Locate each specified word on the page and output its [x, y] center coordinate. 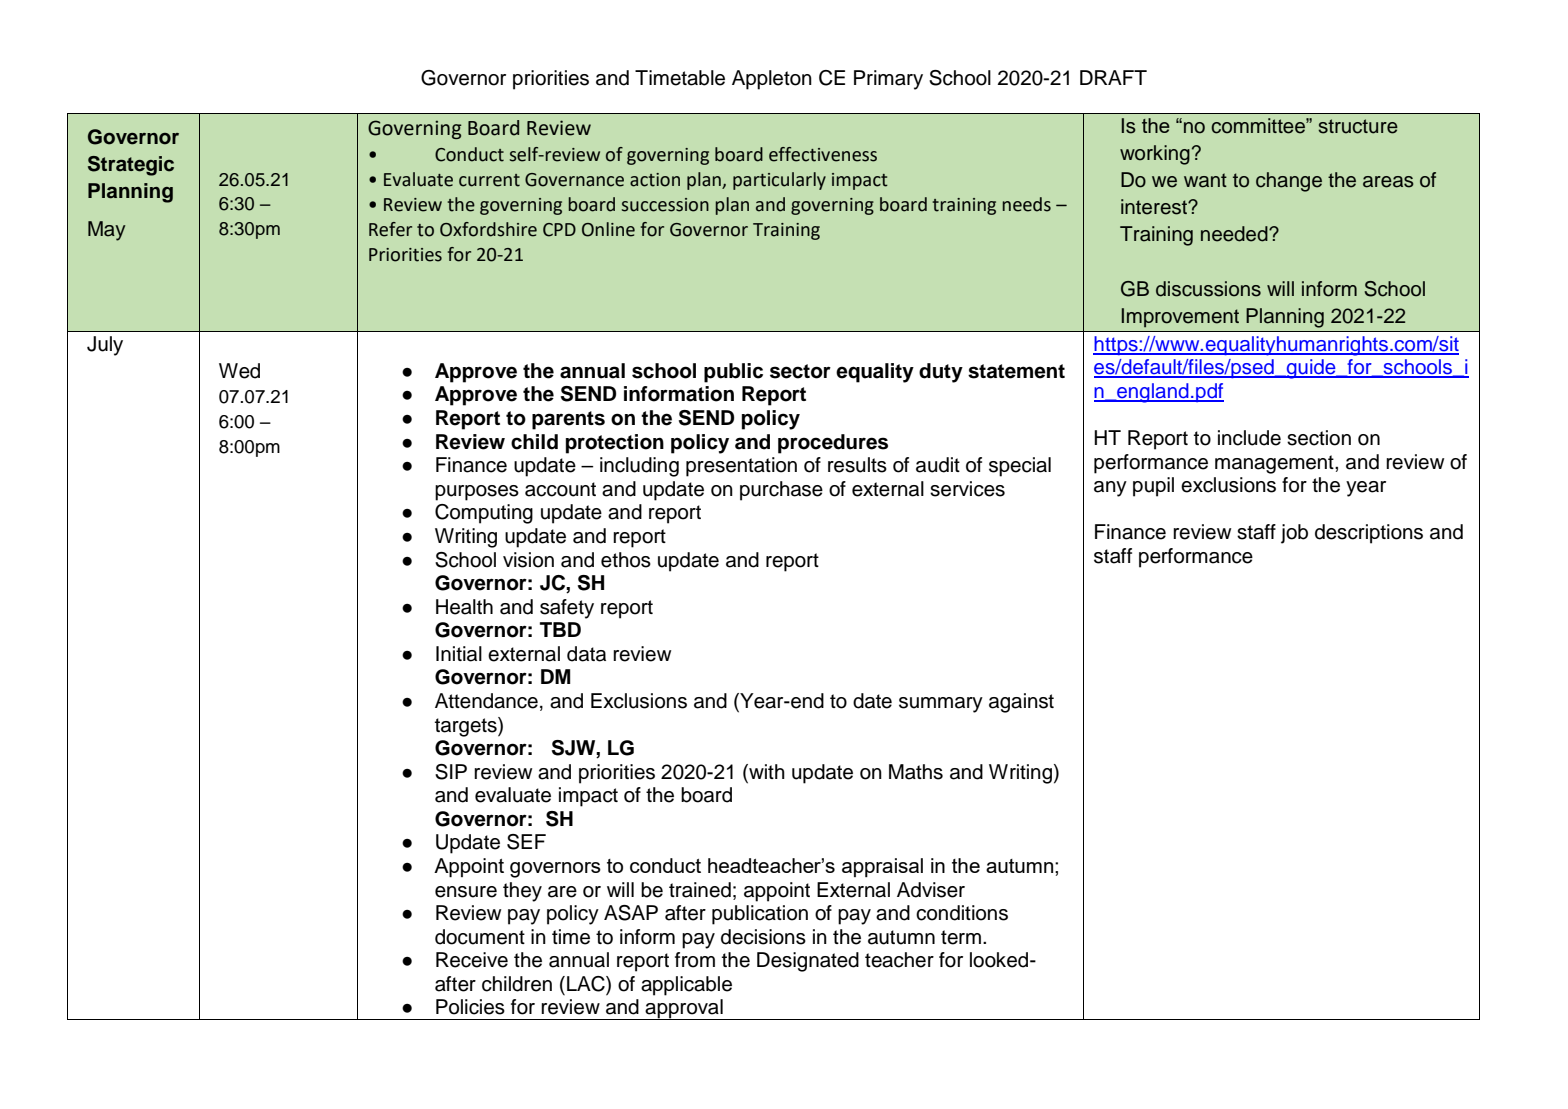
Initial [459, 654]
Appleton [772, 80]
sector [800, 371]
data [586, 654]
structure [1358, 126]
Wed [239, 371]
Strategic [131, 166]
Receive [472, 960]
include [1249, 438]
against [1021, 703]
